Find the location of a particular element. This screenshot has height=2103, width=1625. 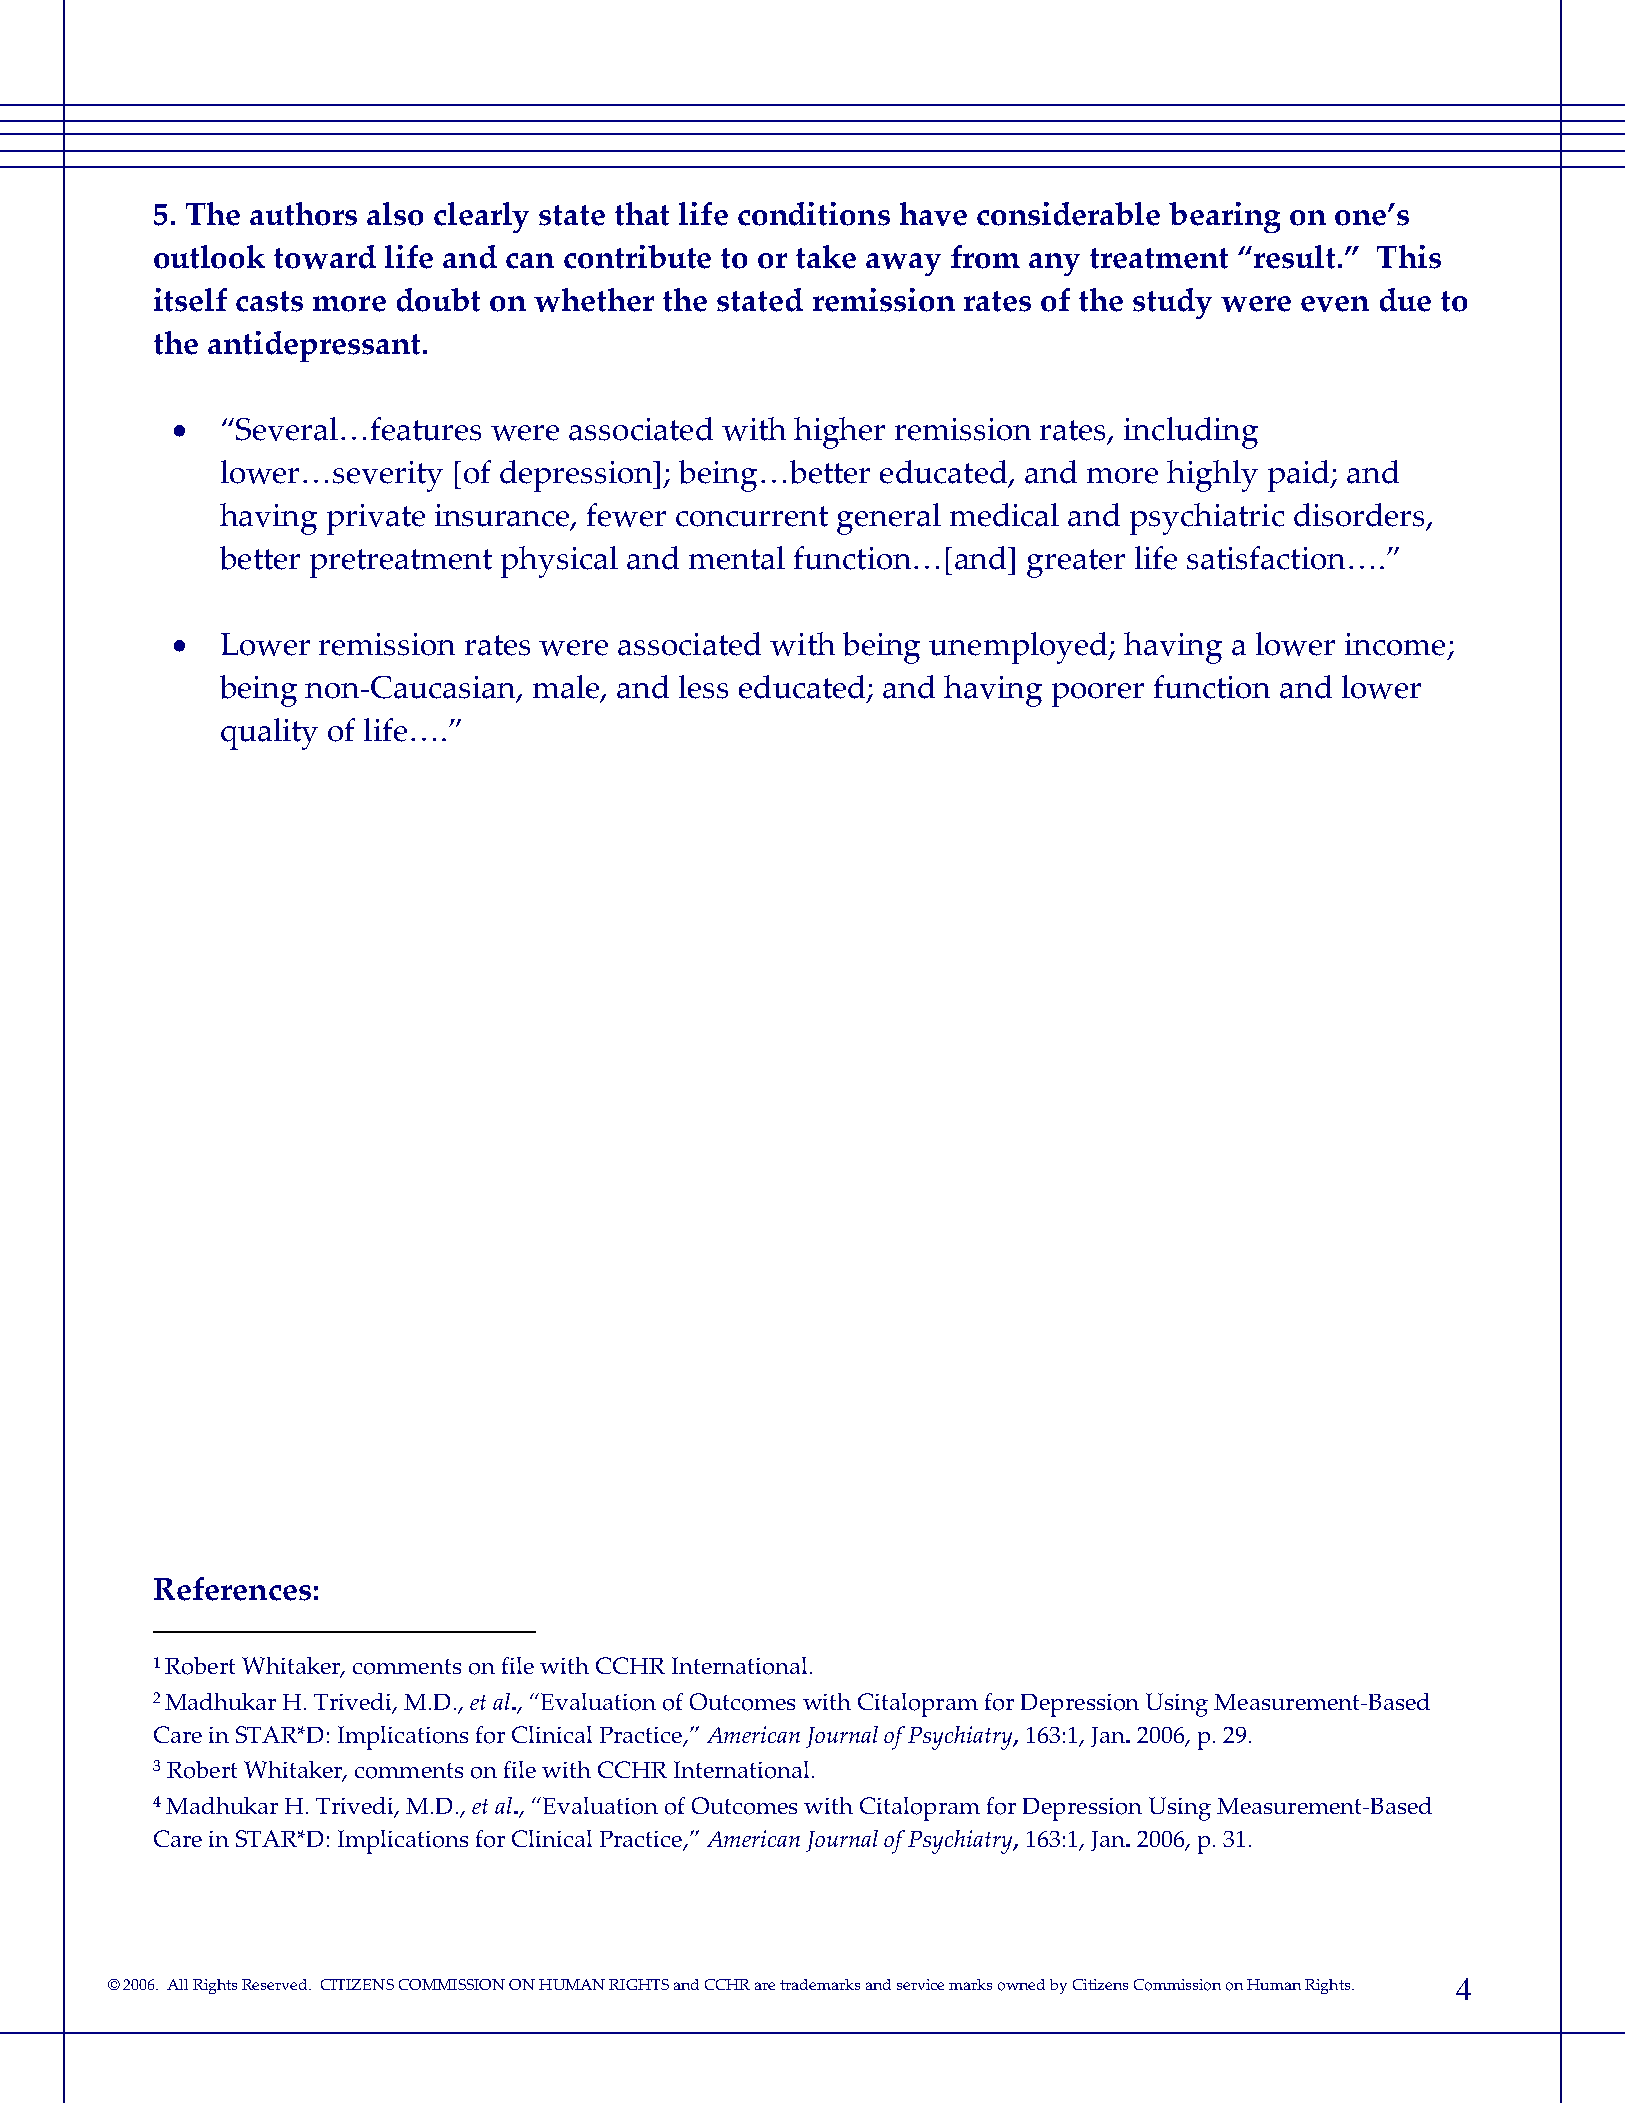

less is located at coordinates (703, 687).
